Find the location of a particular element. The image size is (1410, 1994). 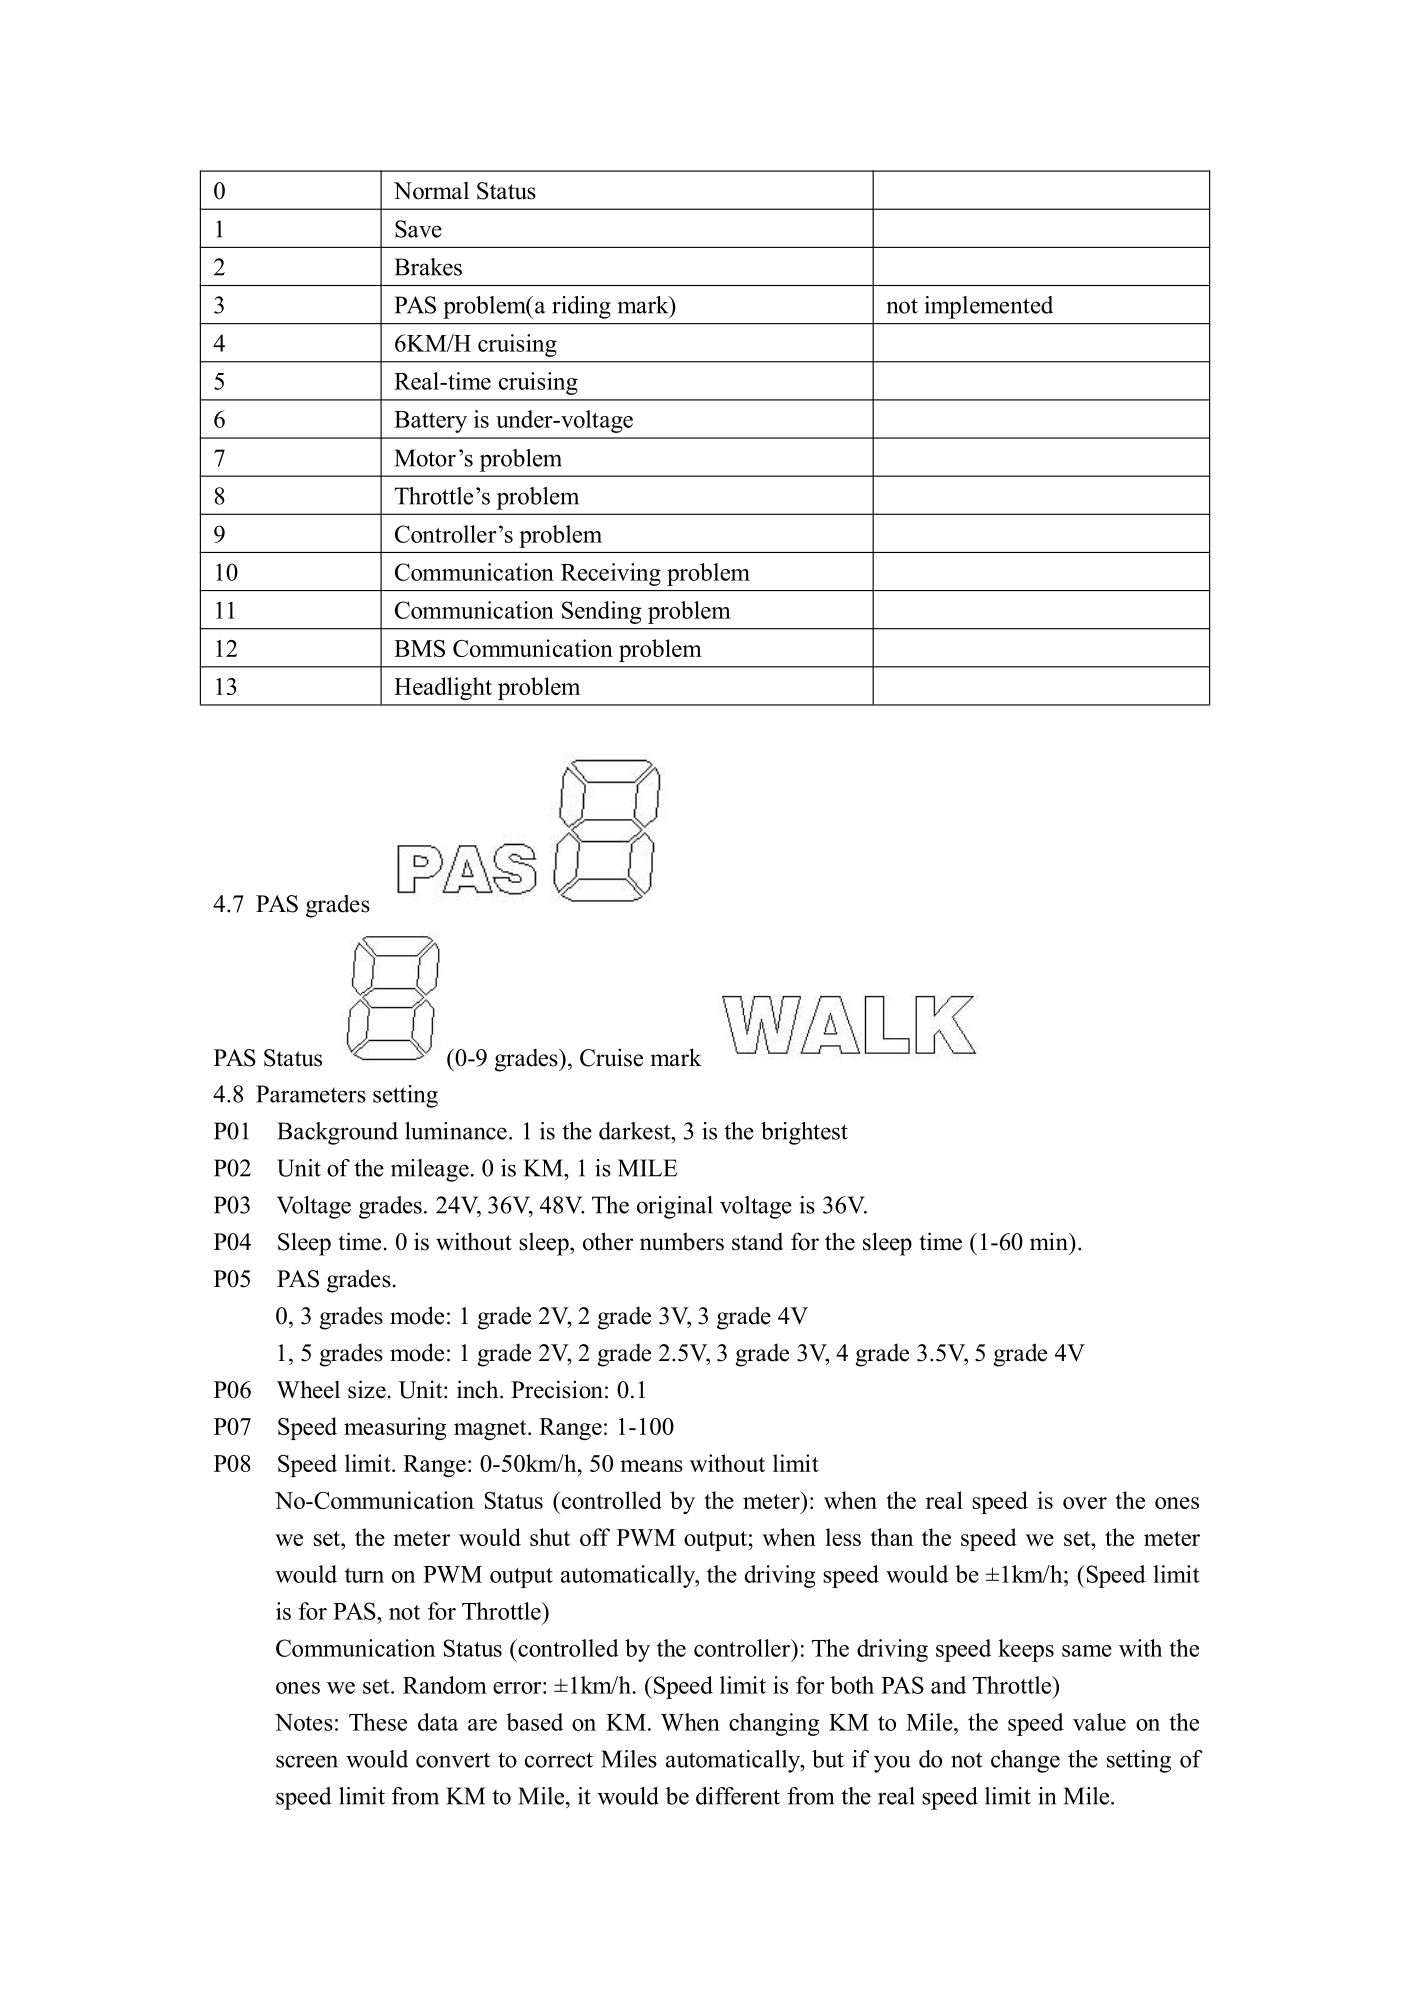

These is located at coordinates (378, 1722).
